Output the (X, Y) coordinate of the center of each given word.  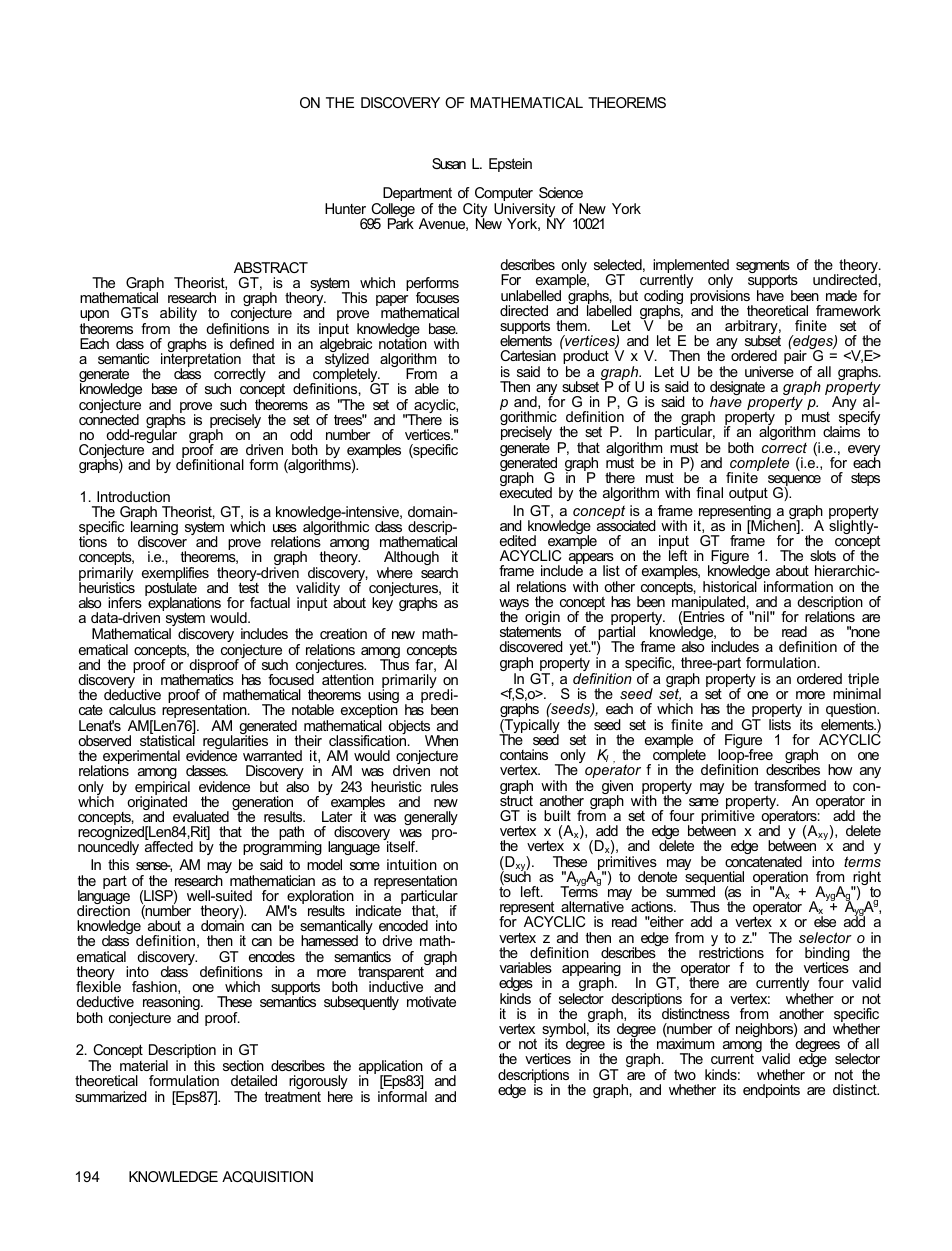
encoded (403, 925)
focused (291, 679)
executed (526, 492)
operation (779, 879)
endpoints (771, 1091)
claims (841, 431)
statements (530, 631)
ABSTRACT (271, 267)
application (391, 1068)
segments (763, 268)
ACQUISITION (267, 1177)
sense (153, 866)
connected (109, 418)
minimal (857, 693)
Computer (503, 195)
